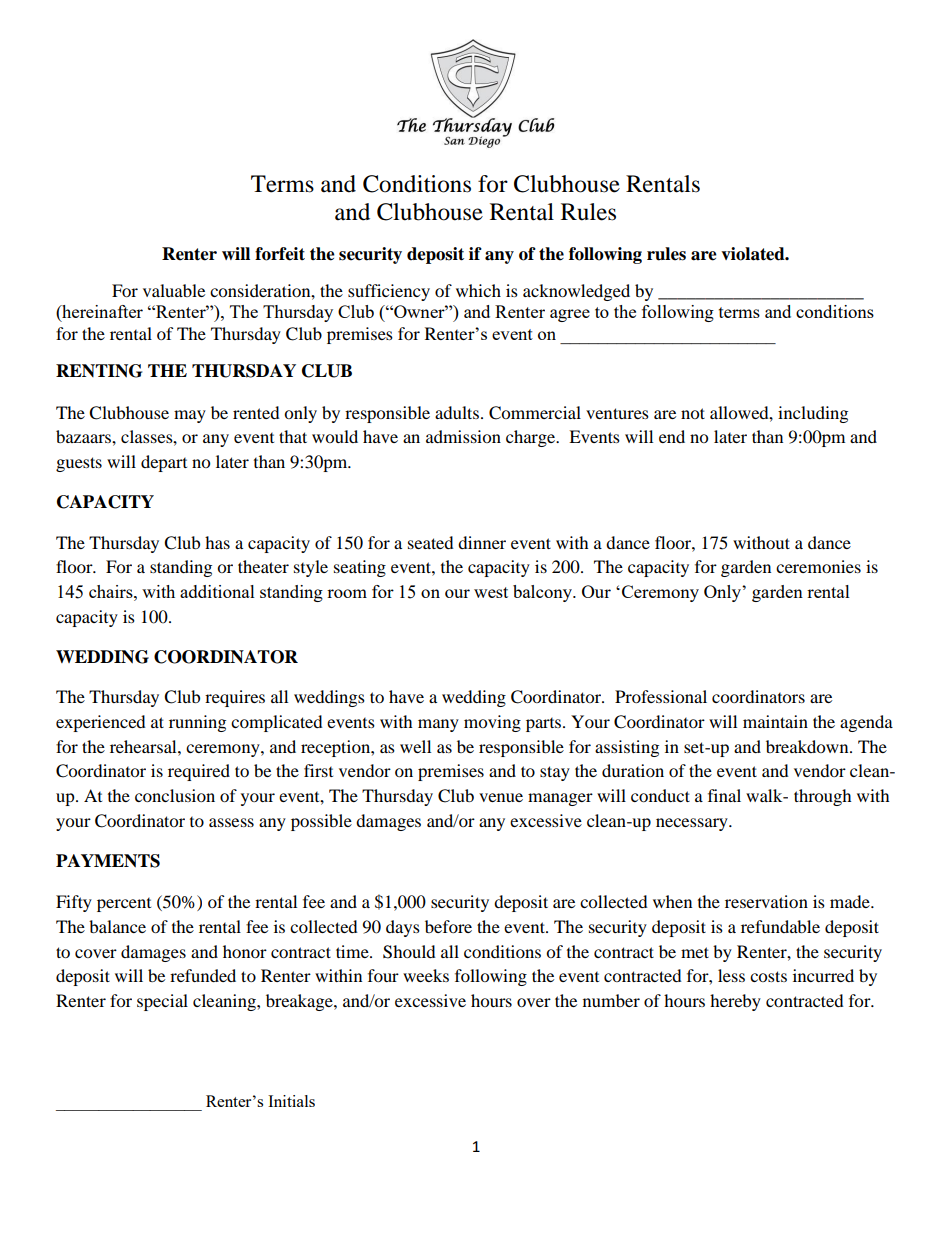 The width and height of the screenshot is (952, 1233). Describe the element at coordinates (492, 723) in the screenshot. I see `moving` at that location.
